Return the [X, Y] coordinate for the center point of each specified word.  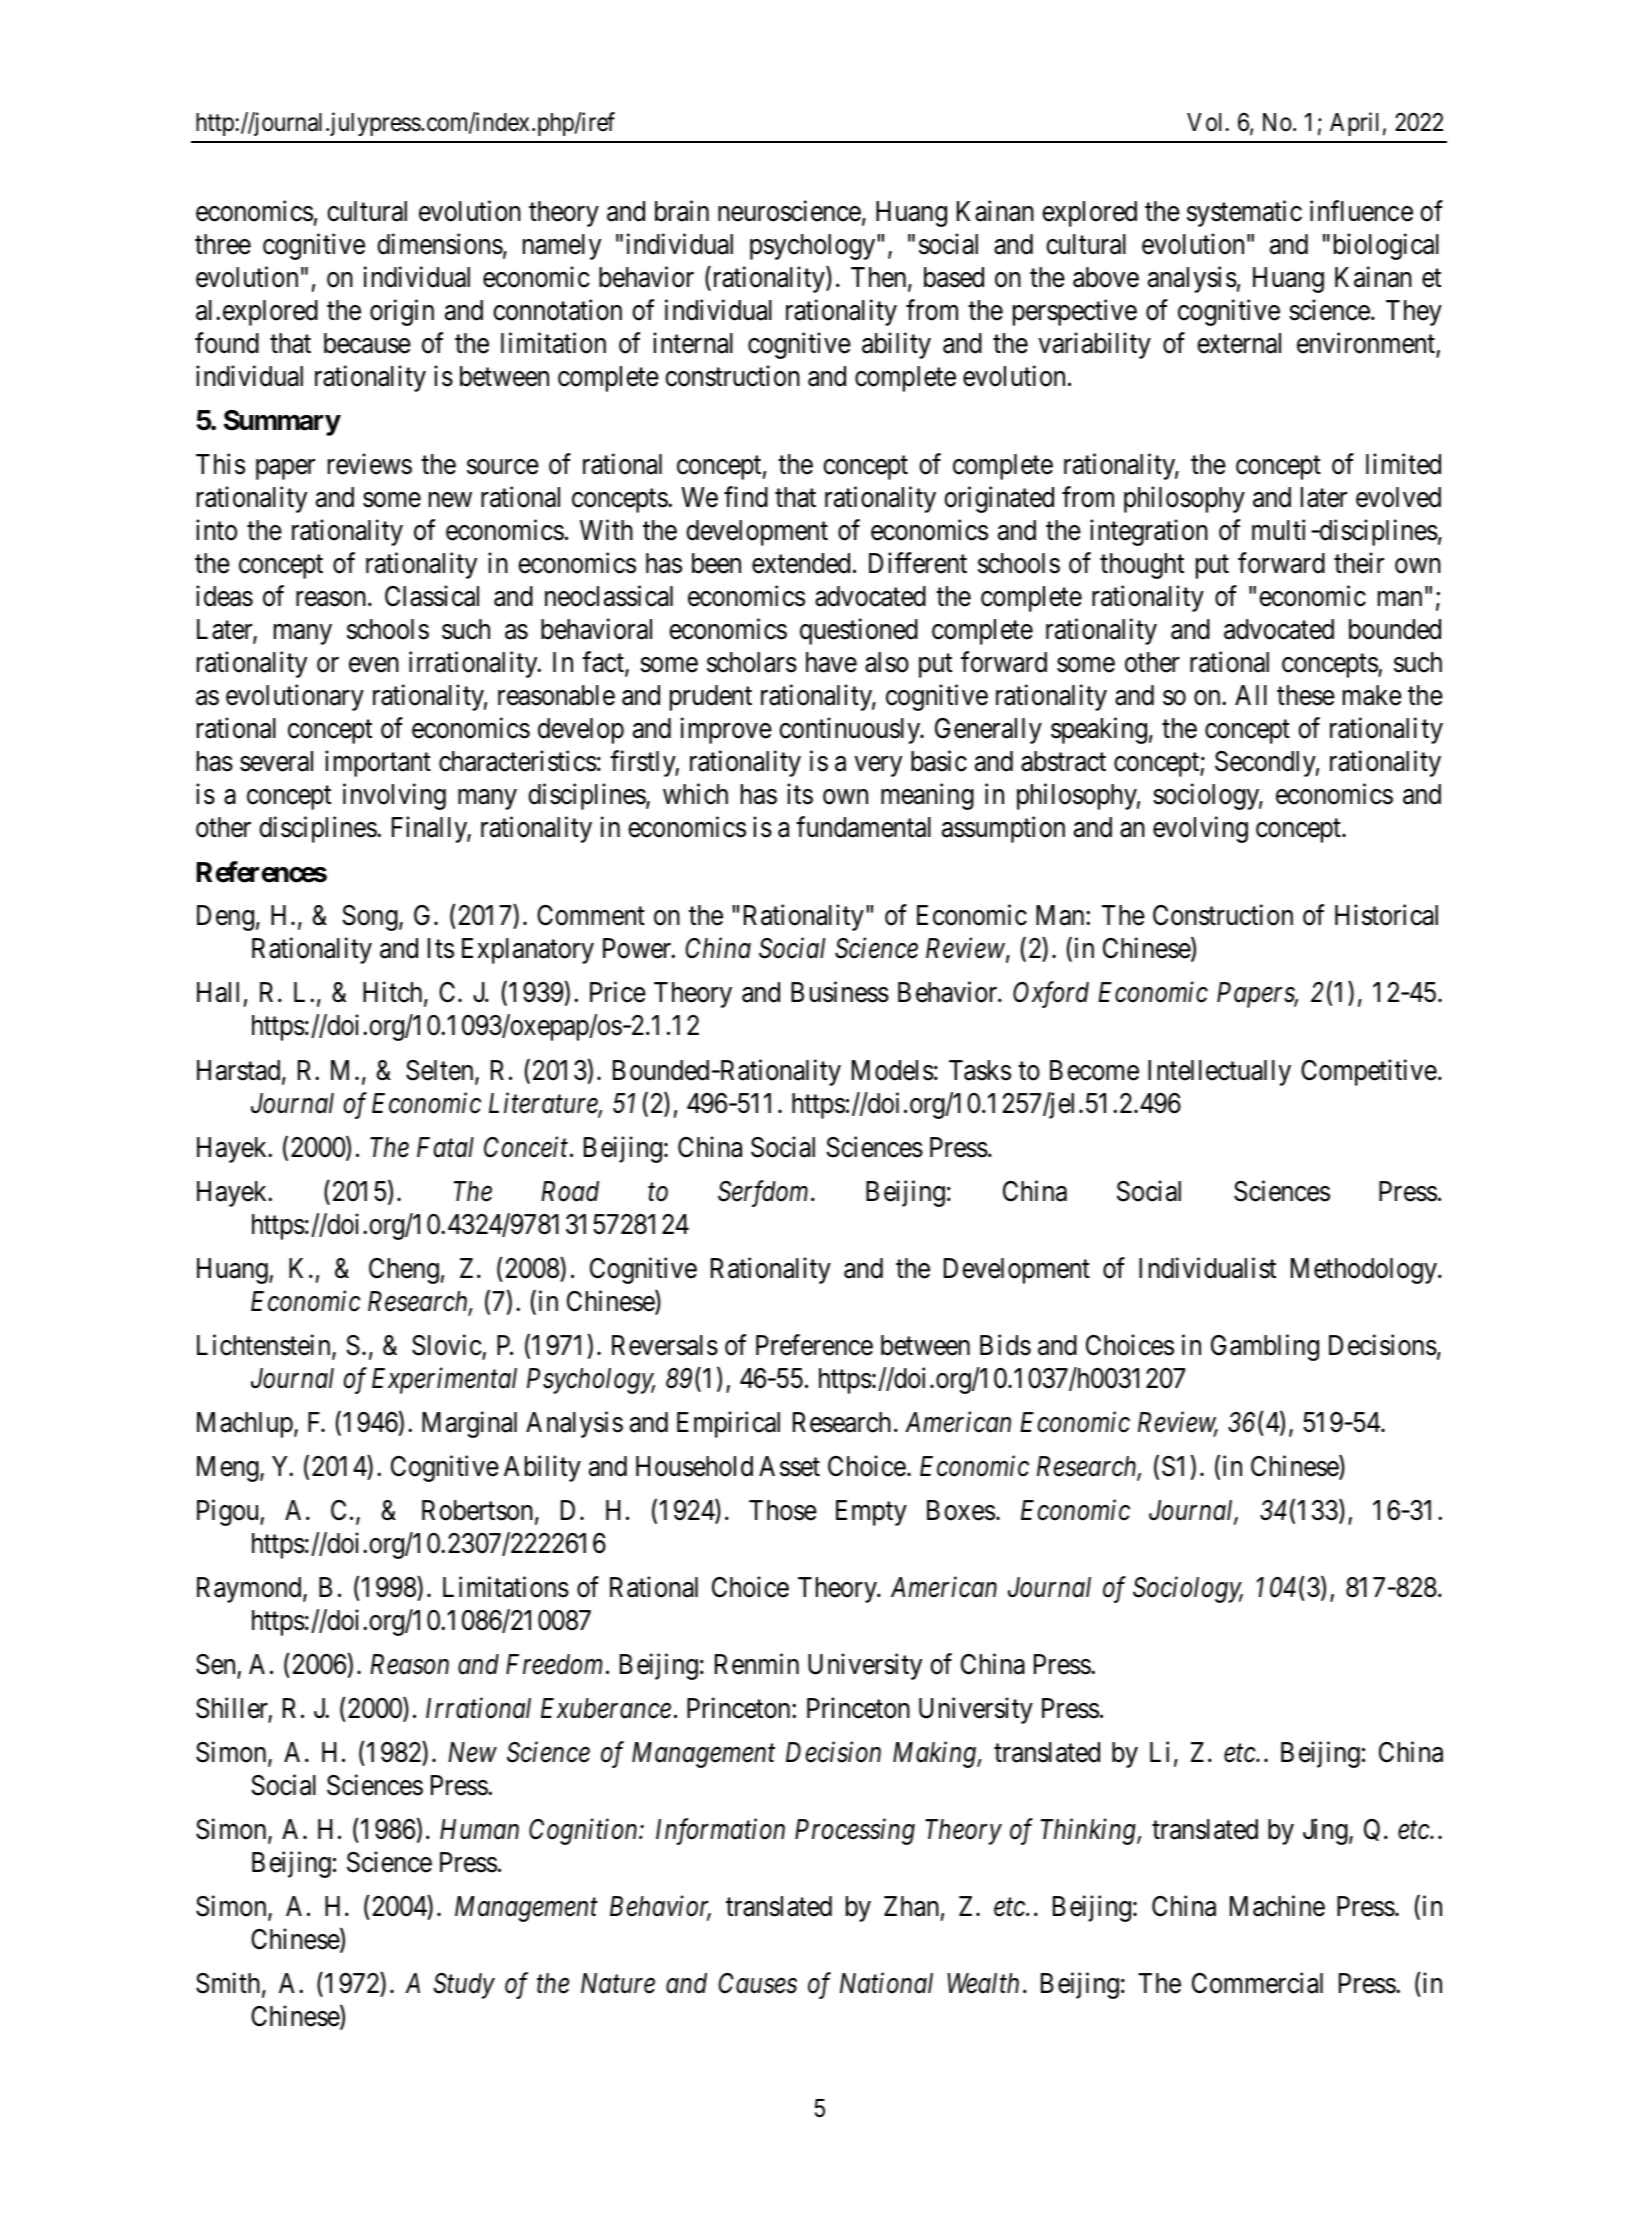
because [367, 343]
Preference [814, 1345]
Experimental [444, 1380]
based [954, 277]
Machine [1277, 1906]
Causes [758, 1983]
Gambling [1265, 1347]
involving [394, 797]
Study [464, 1986]
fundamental [863, 827]
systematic [1244, 213]
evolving [1200, 830]
